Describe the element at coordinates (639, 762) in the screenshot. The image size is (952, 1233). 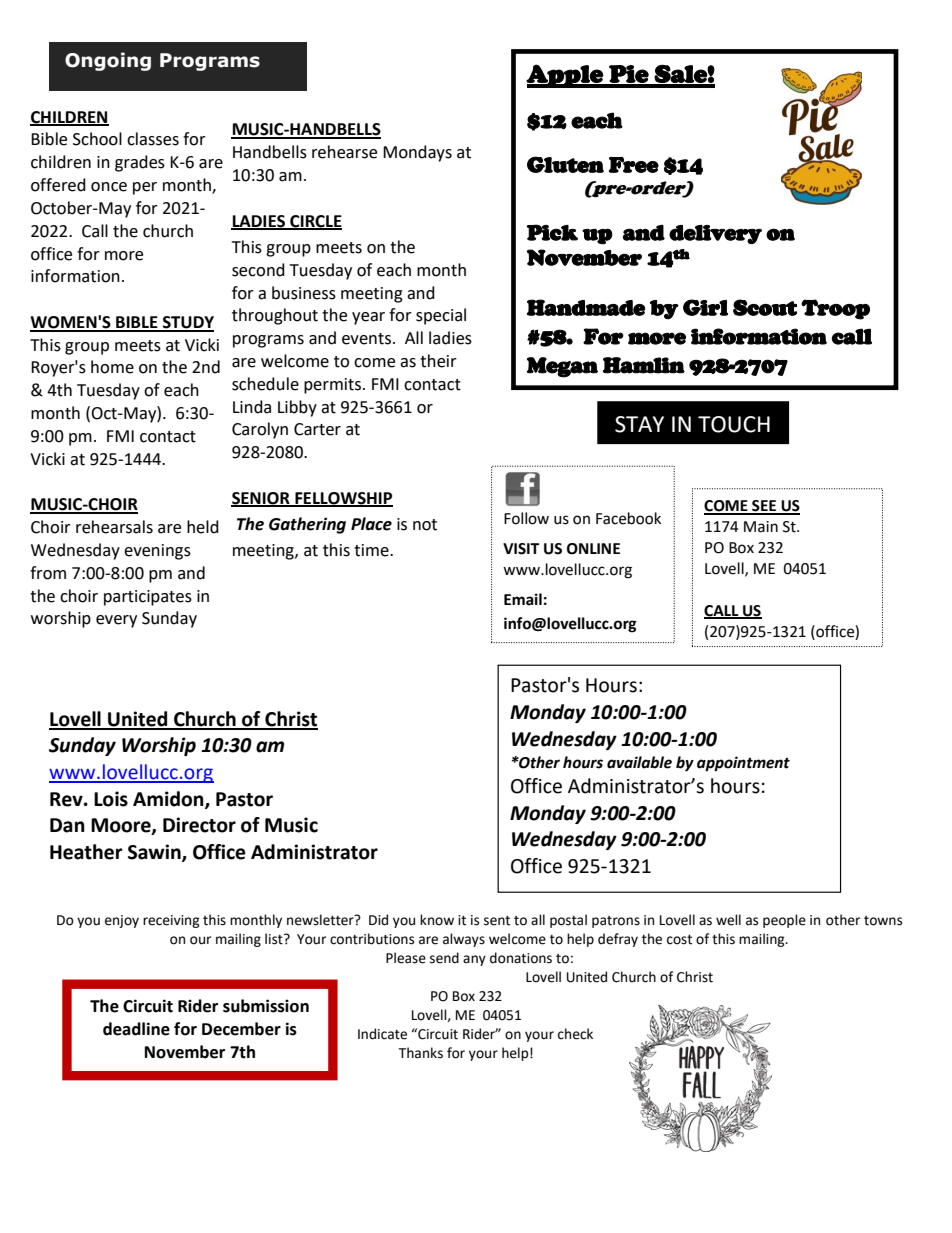
I see `available` at that location.
